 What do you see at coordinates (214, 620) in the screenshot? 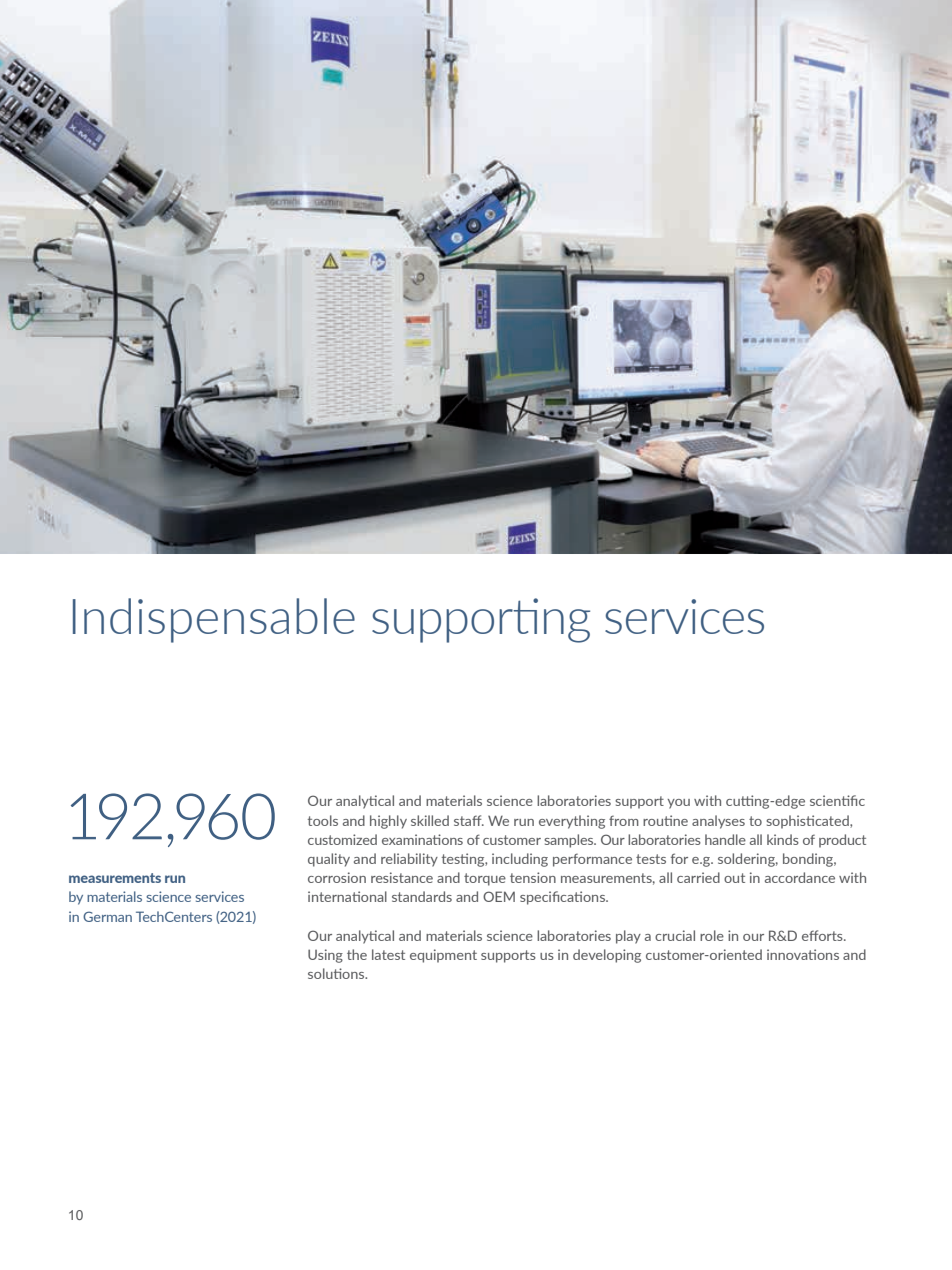
I see `Indispensable` at bounding box center [214, 620].
